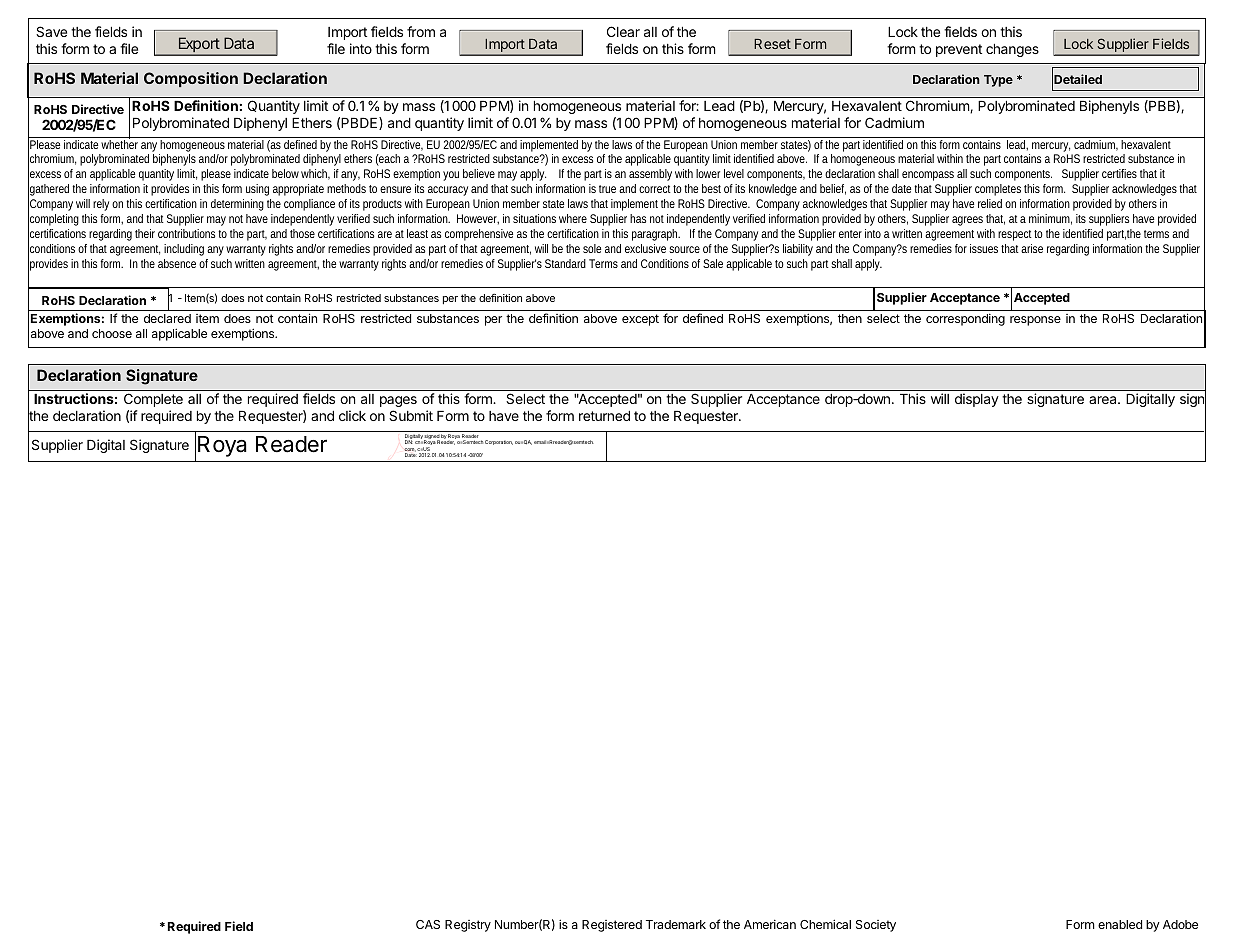 Image resolution: width=1233 pixels, height=952 pixels. Describe the element at coordinates (1012, 50) in the screenshot. I see `changes` at that location.
